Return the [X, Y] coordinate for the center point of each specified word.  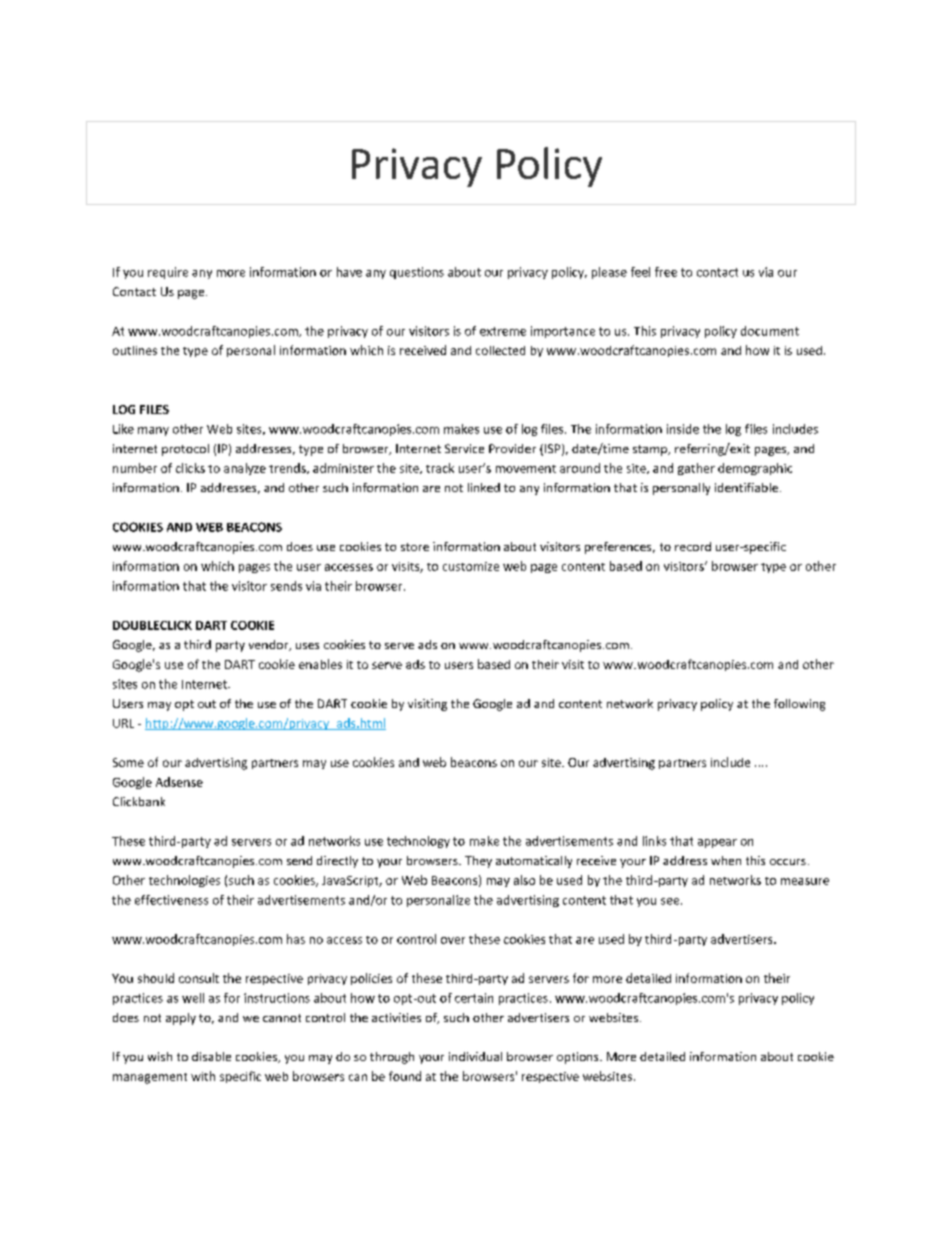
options [579, 1058]
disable [211, 1056]
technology [418, 842]
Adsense [179, 782]
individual [475, 1056]
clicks [190, 468]
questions [417, 273]
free [666, 272]
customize [471, 566]
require [168, 273]
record [693, 546]
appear [717, 843]
